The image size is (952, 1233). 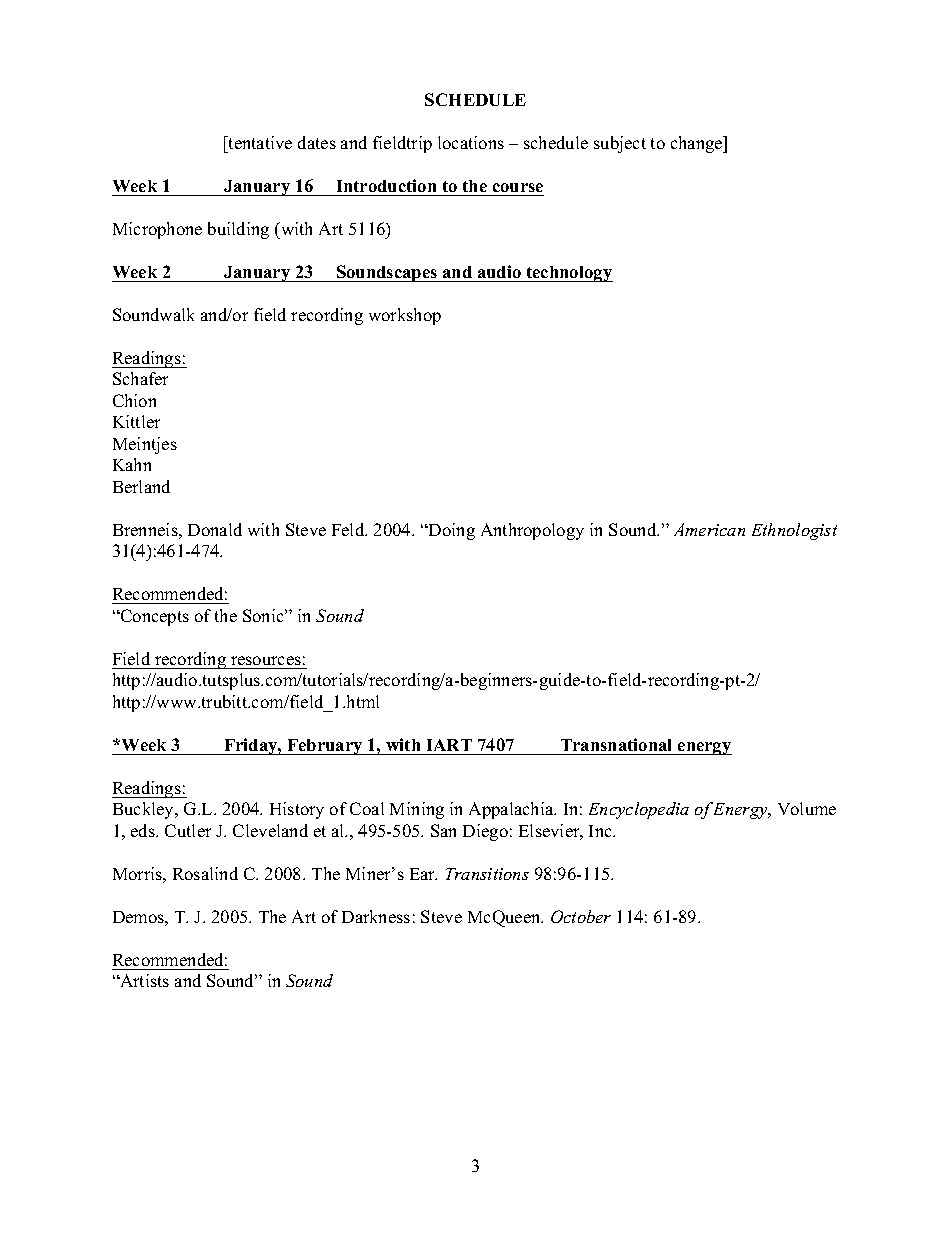 What do you see at coordinates (153, 617) in the screenshot?
I see `Concepts` at bounding box center [153, 617].
